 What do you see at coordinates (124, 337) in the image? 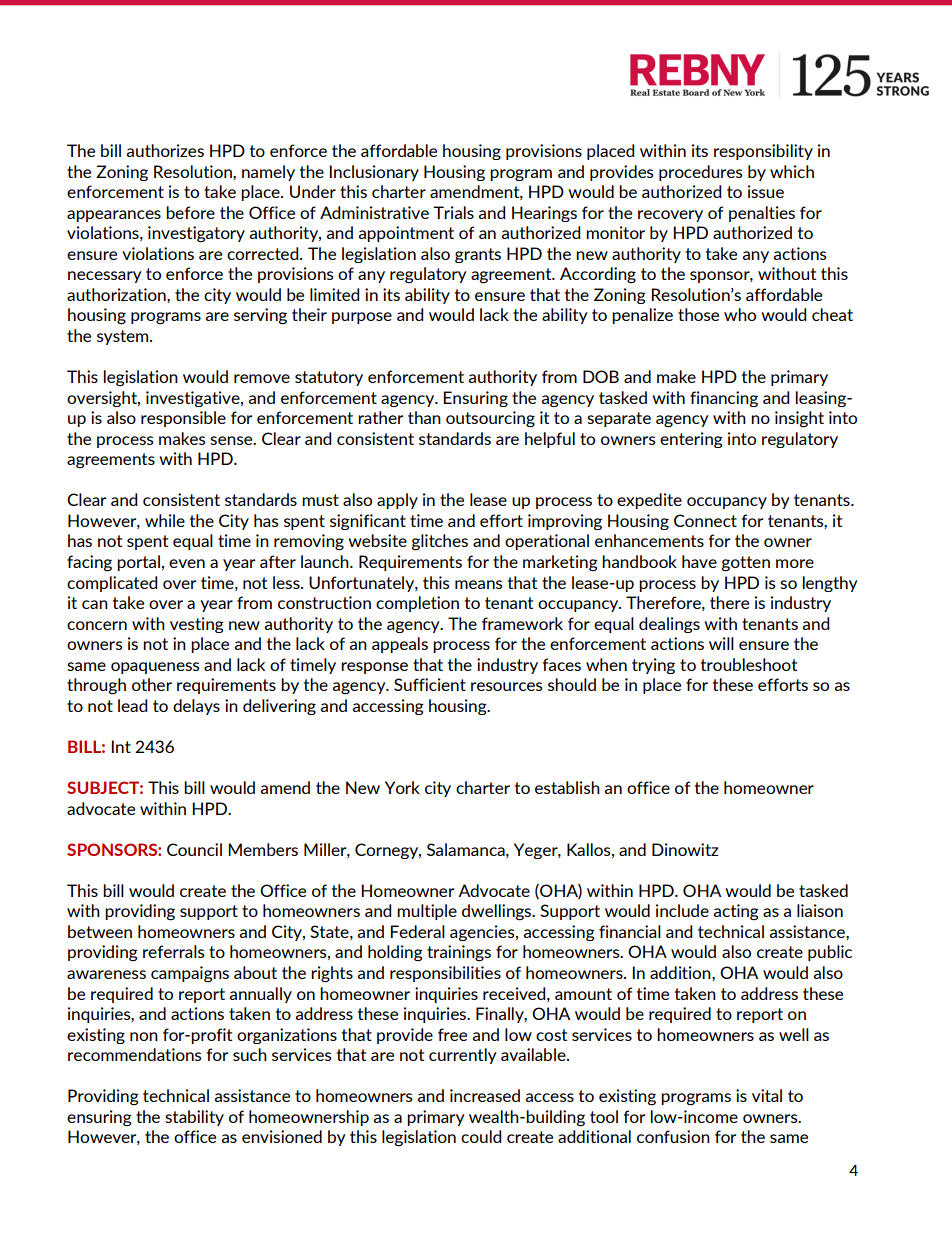
I see `system` at bounding box center [124, 337].
